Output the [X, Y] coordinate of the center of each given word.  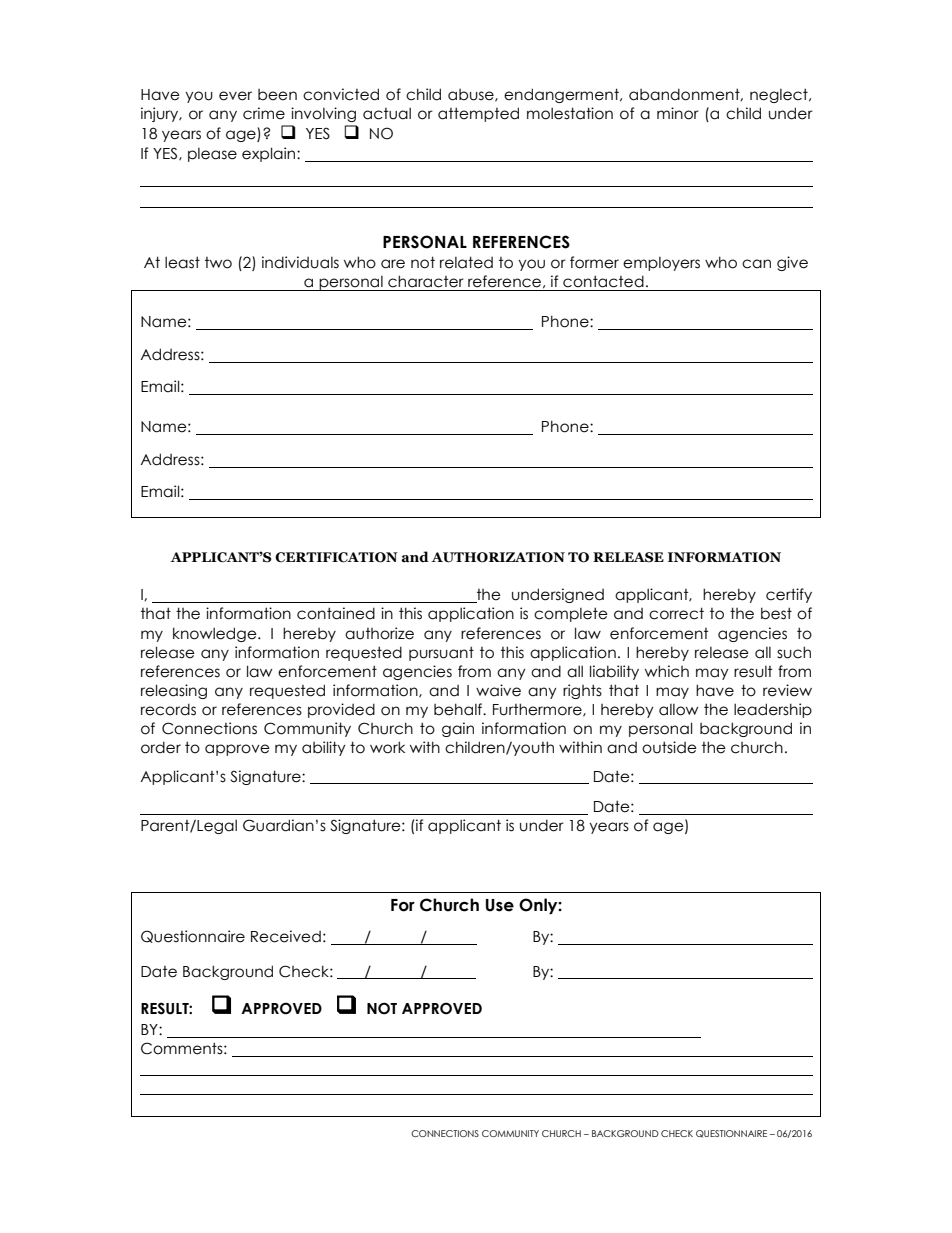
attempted [478, 114]
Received [286, 936]
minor [678, 113]
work [387, 747]
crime [264, 113]
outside [669, 747]
